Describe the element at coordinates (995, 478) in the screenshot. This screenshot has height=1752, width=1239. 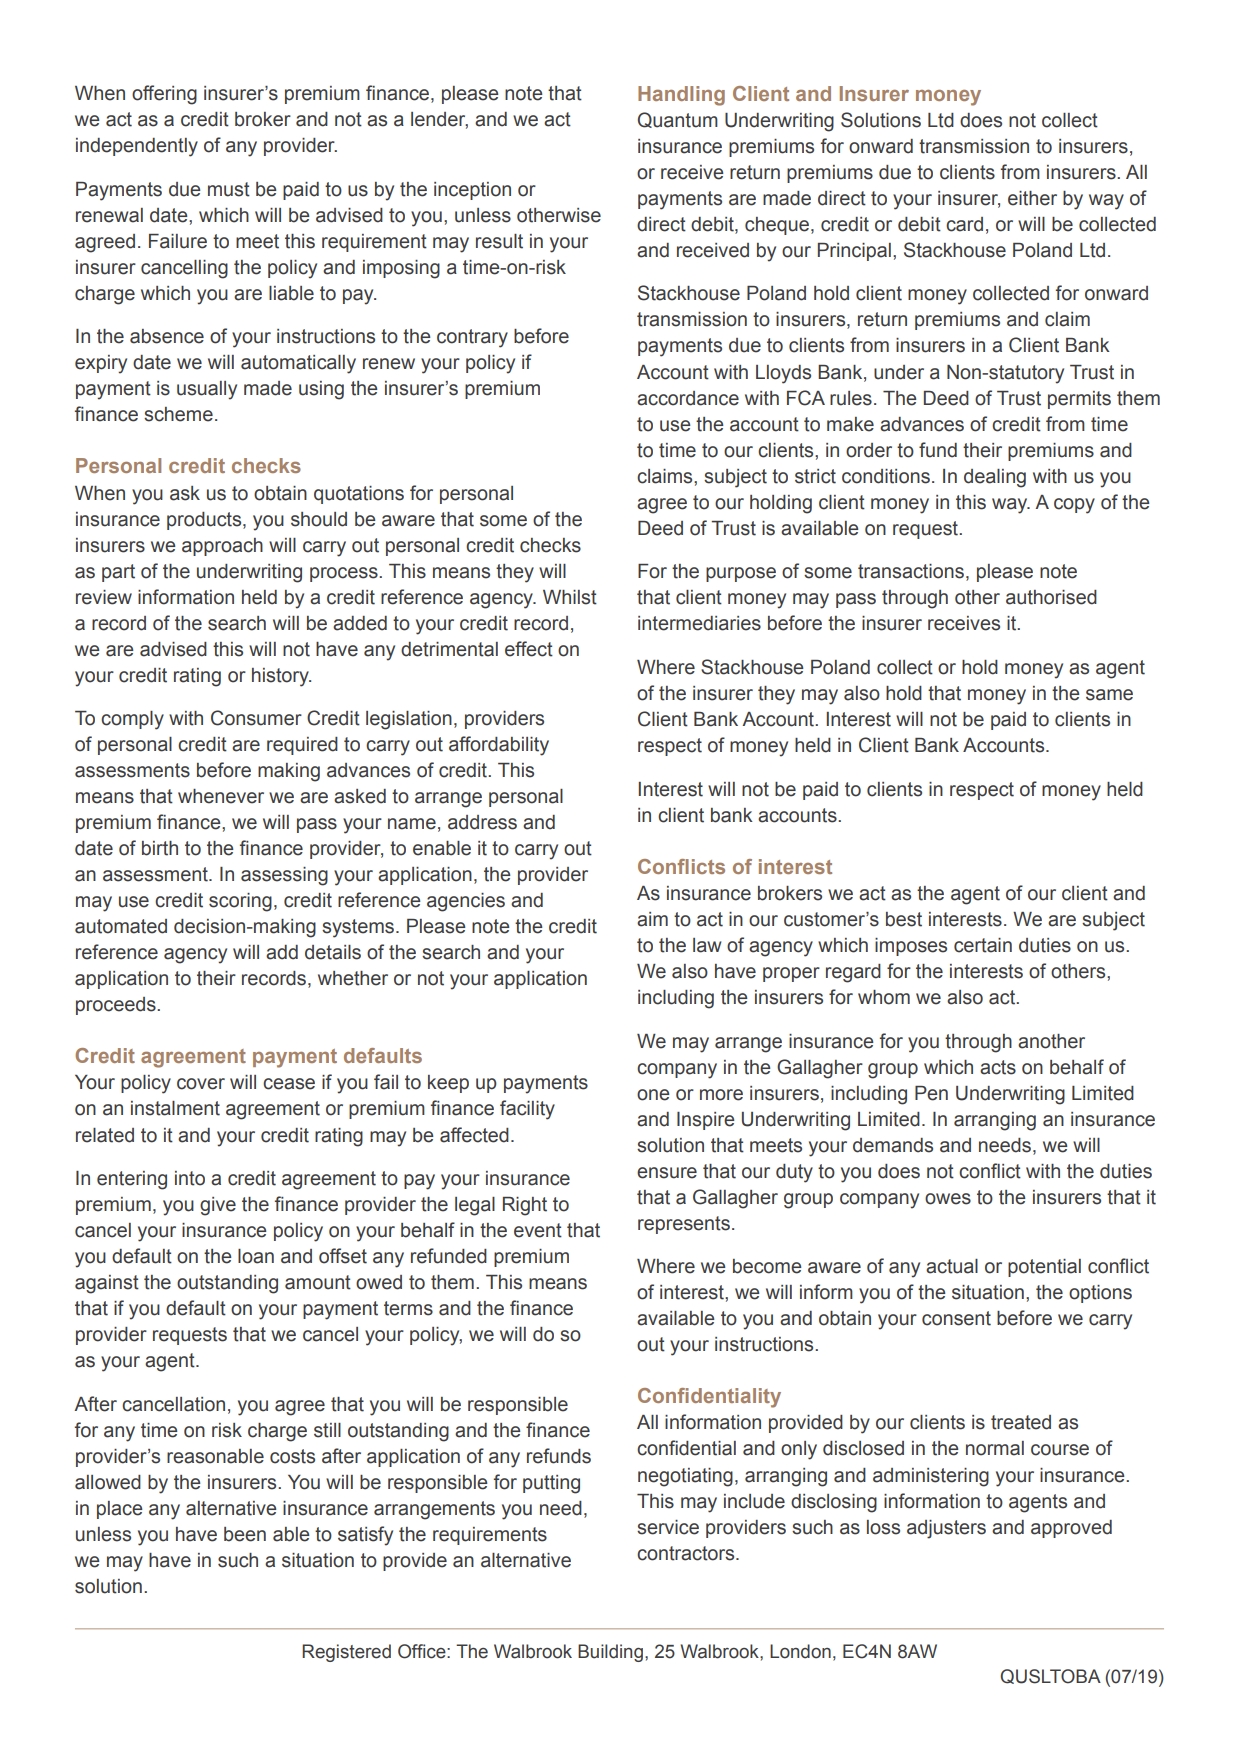
I see `dealing` at that location.
